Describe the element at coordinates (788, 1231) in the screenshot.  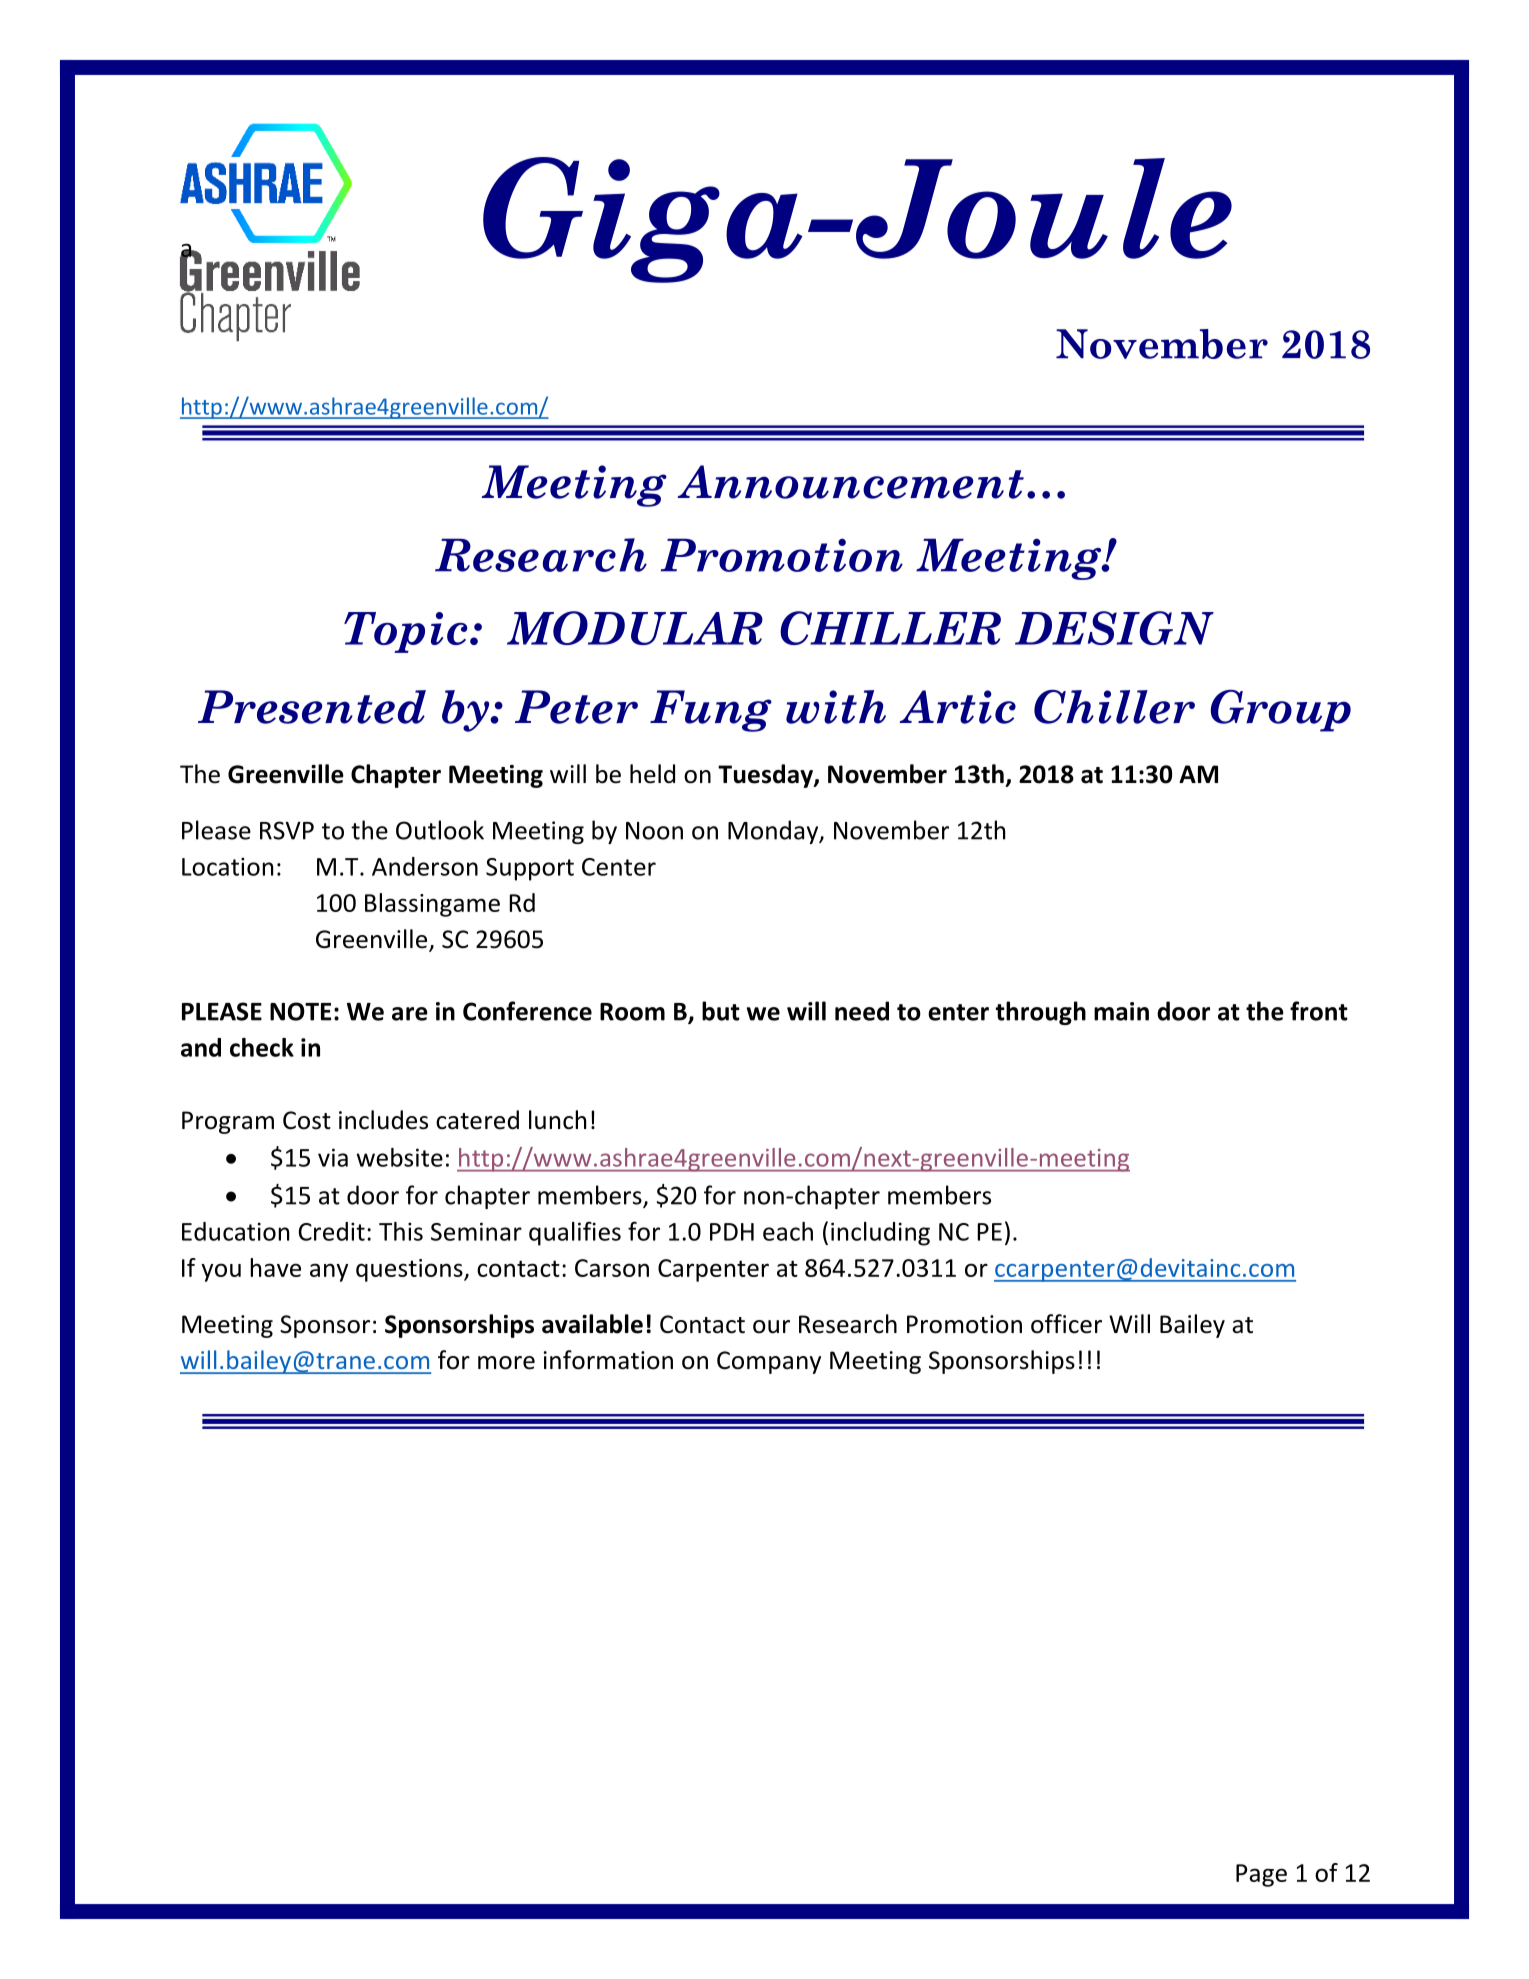
I see `each` at that location.
